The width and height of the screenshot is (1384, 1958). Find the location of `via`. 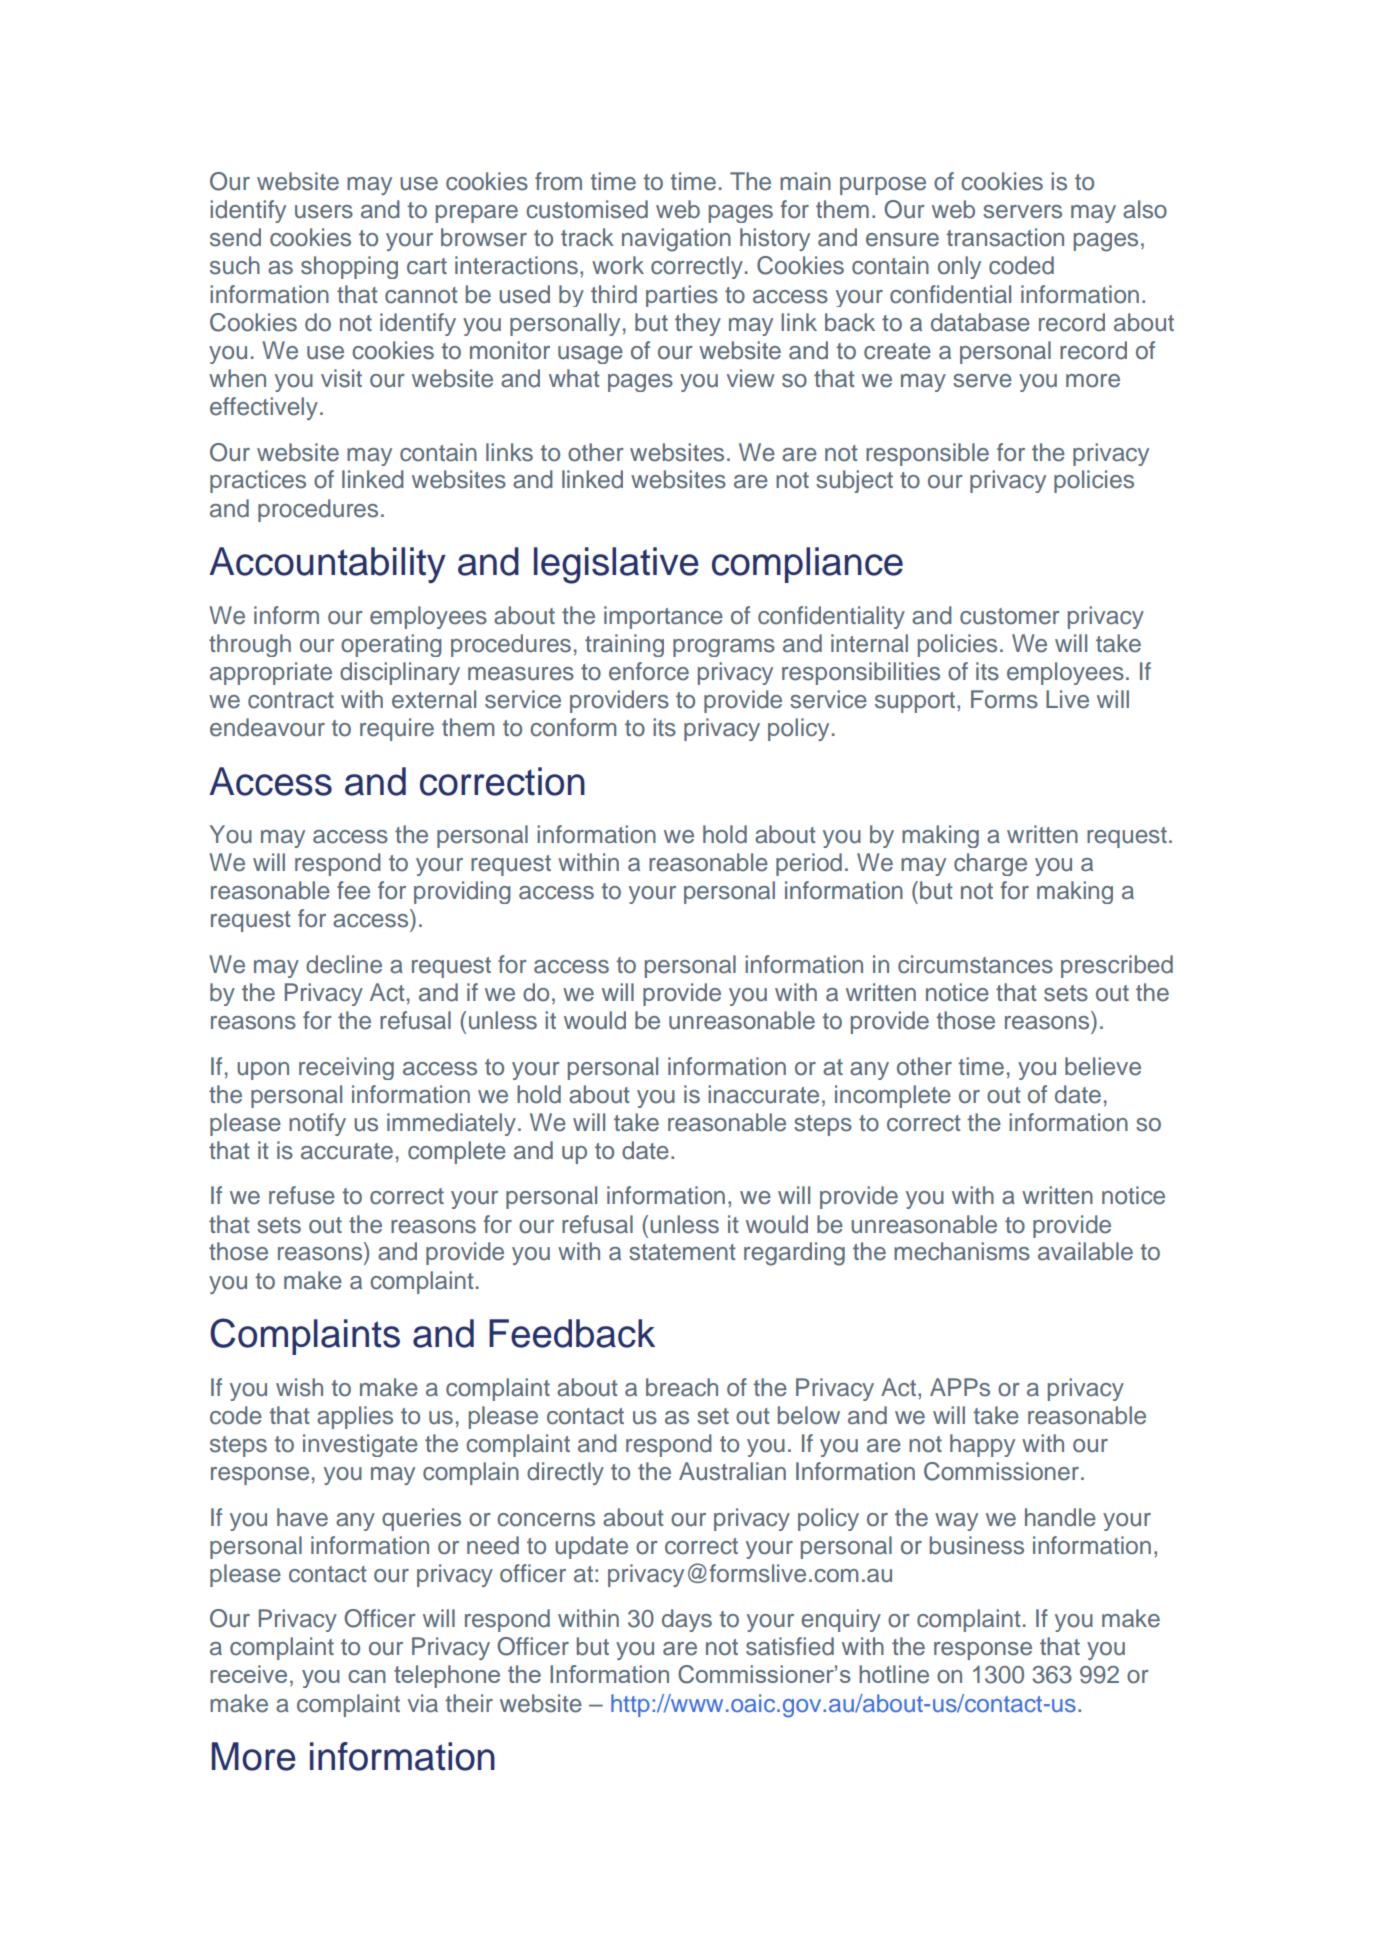

via is located at coordinates (423, 1703).
